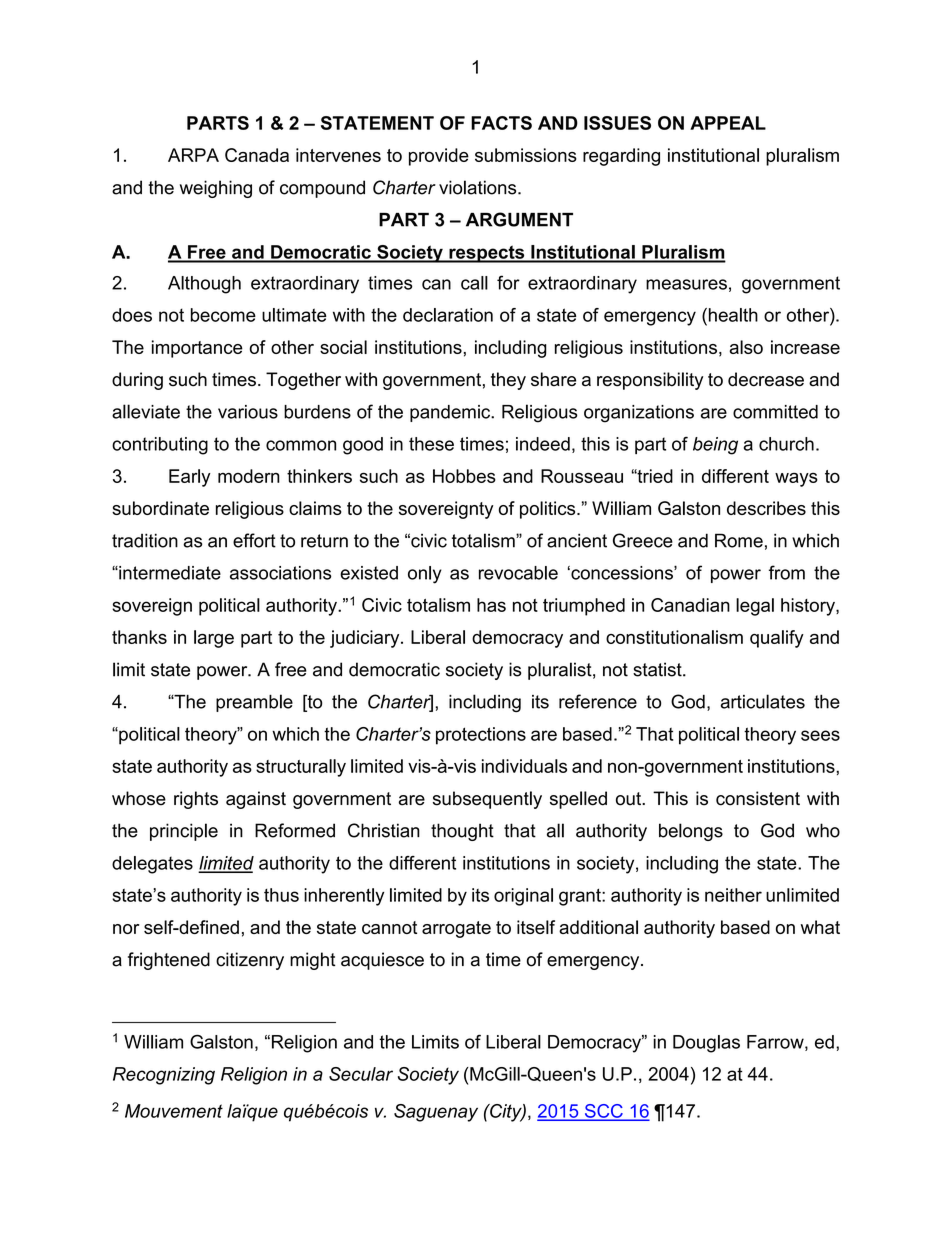 This page has height=1233, width=952. What do you see at coordinates (193, 155) in the page?
I see `ARPA` at bounding box center [193, 155].
